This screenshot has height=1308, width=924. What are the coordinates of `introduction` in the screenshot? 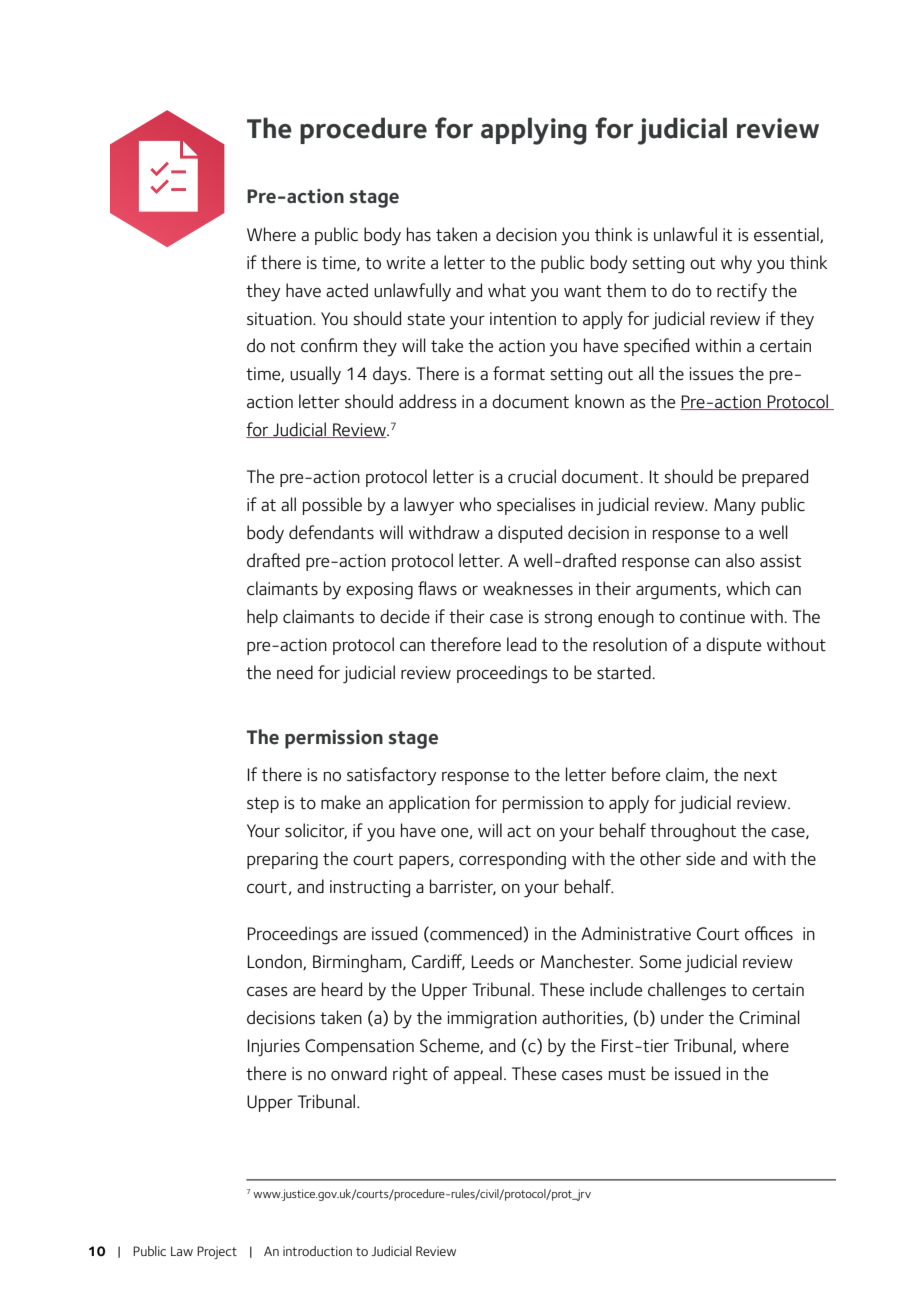 It's located at (317, 1251).
